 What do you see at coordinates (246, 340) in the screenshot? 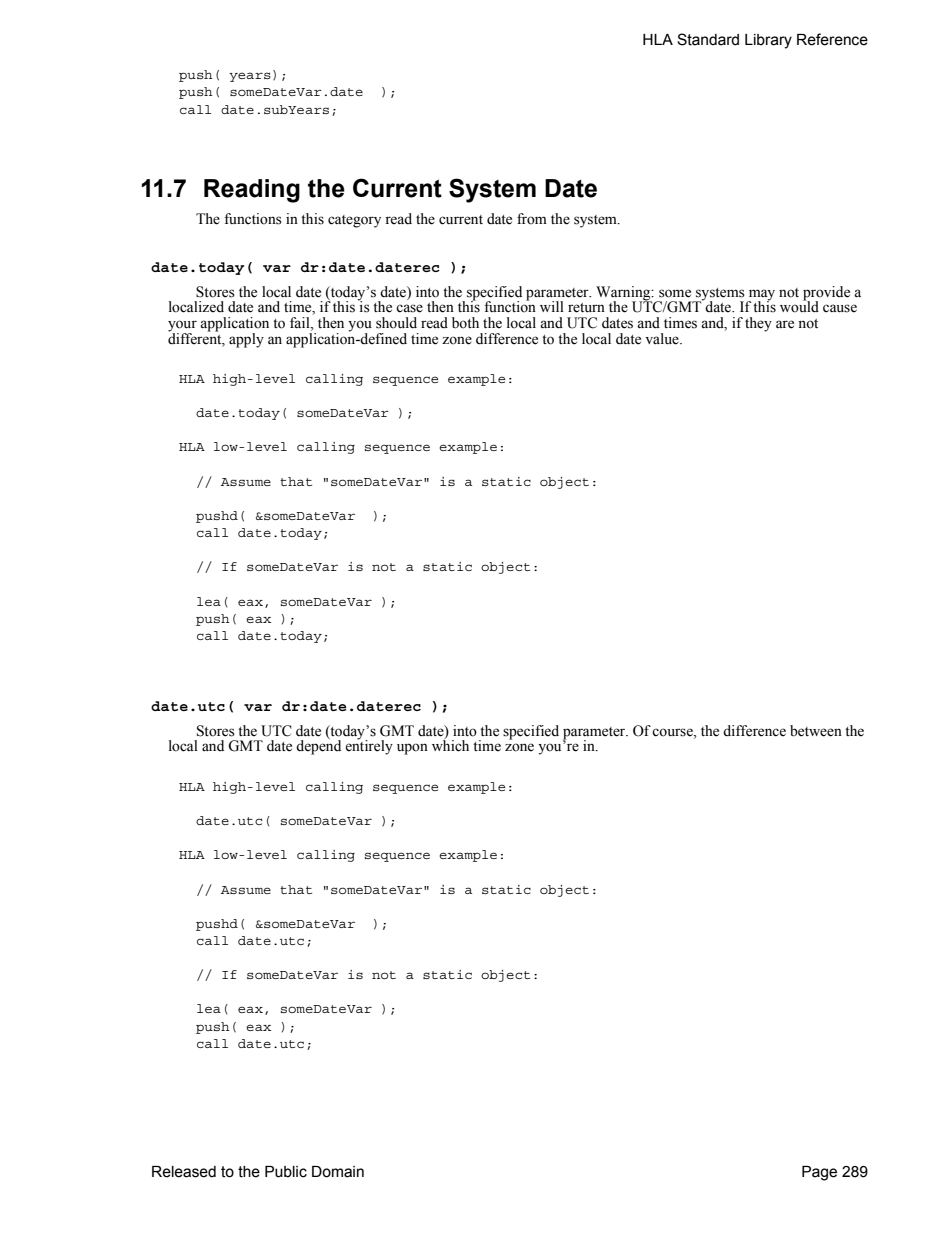
I see `apply` at bounding box center [246, 340].
